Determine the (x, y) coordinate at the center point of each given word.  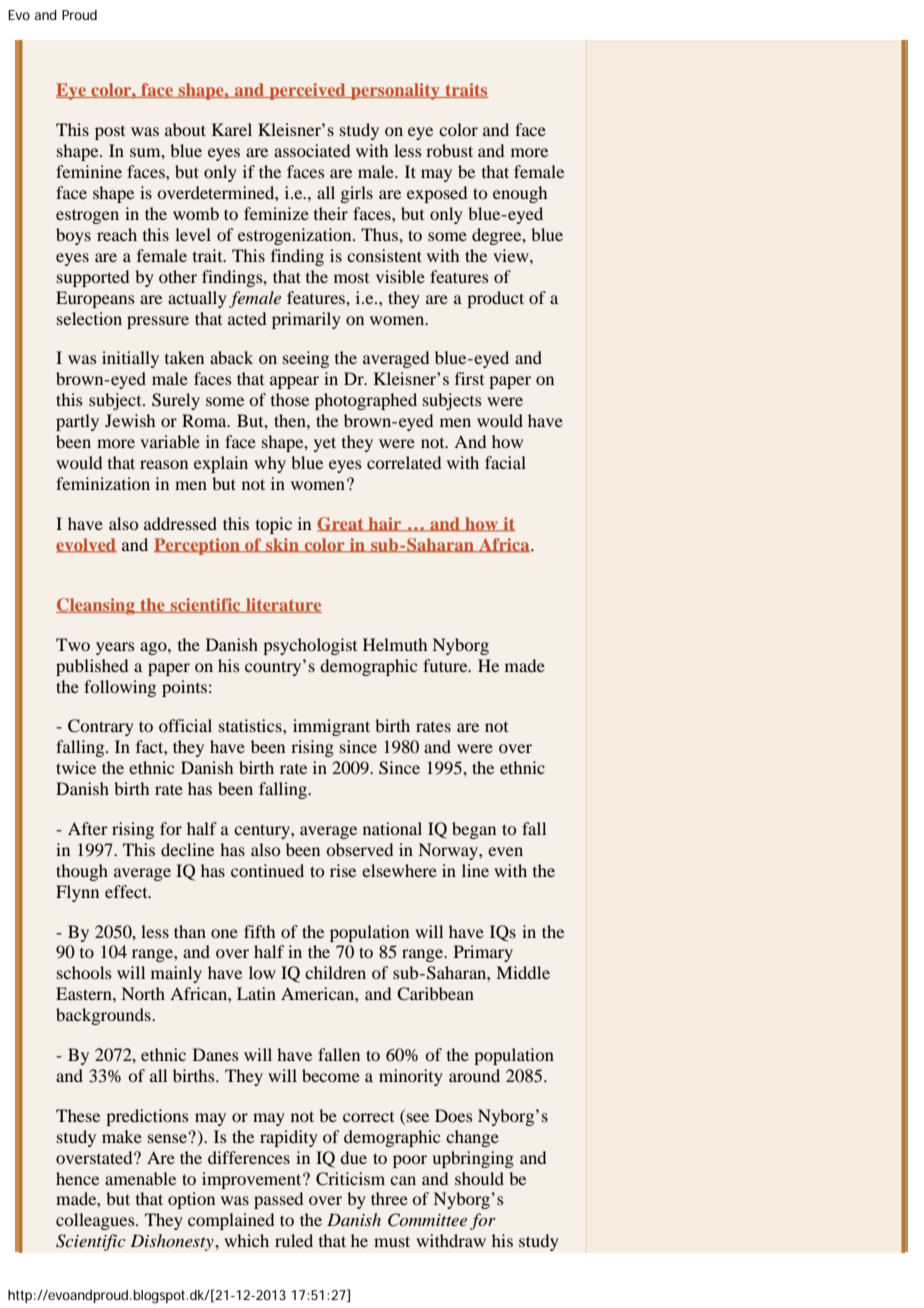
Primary (483, 953)
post (110, 133)
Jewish (130, 420)
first (469, 378)
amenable (140, 1178)
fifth (259, 931)
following (120, 688)
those (290, 399)
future (446, 665)
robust (449, 150)
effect (127, 891)
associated (312, 150)
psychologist (310, 646)
